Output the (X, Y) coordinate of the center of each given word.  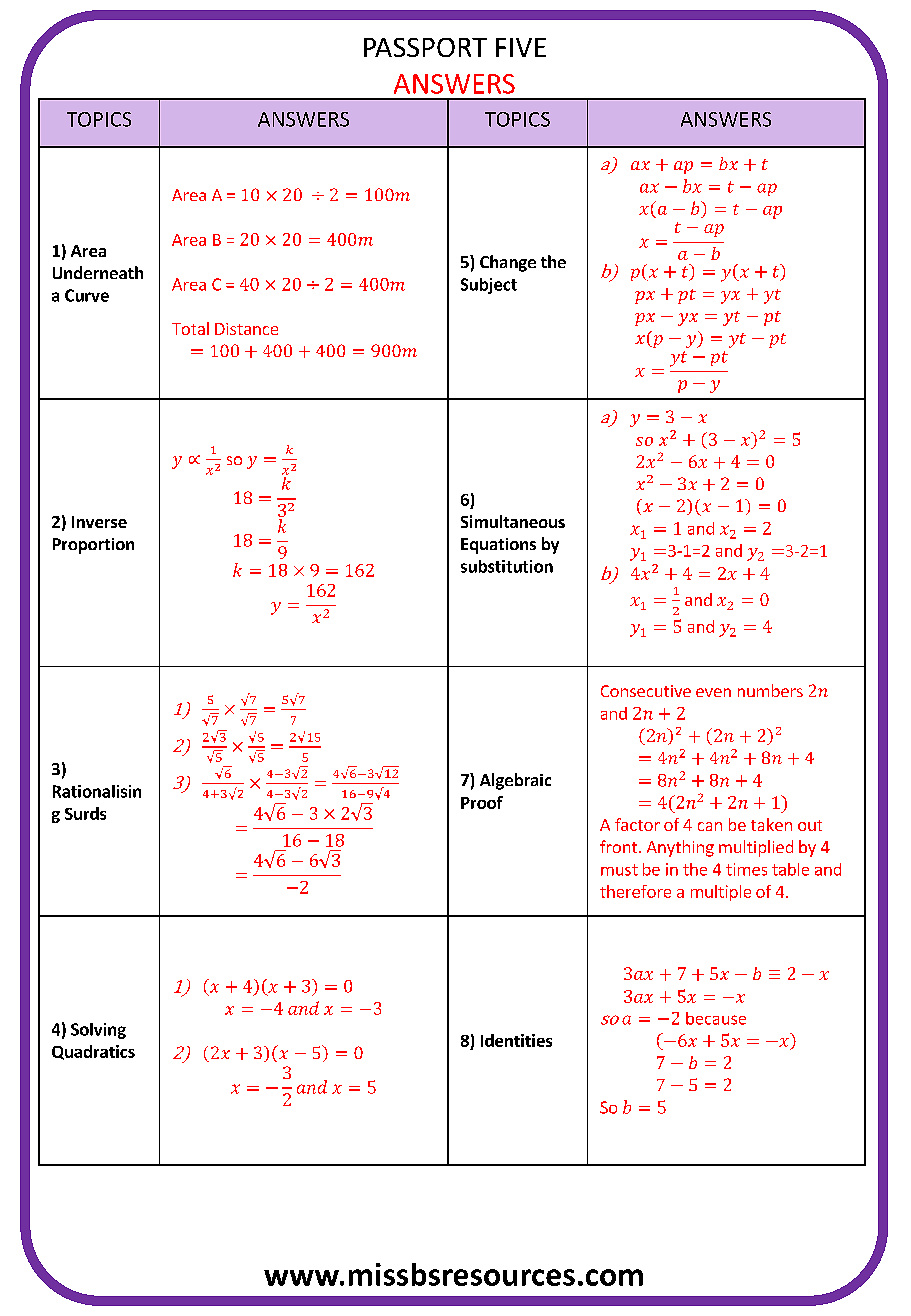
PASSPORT (425, 47)
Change (508, 263)
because (716, 1018)
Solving (98, 1031)
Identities (516, 1040)
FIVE (521, 47)
